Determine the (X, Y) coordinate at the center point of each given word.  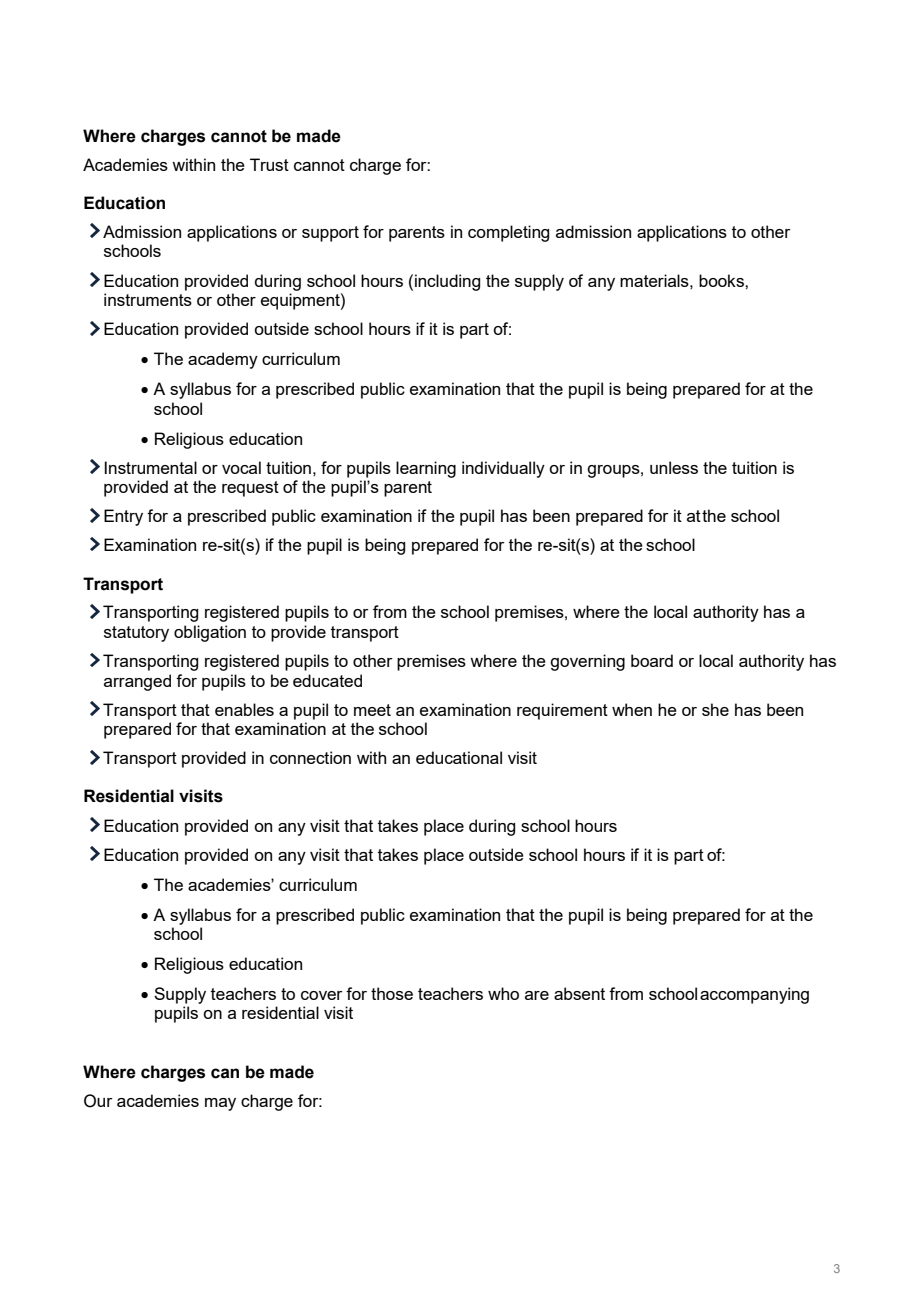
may (220, 1104)
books (722, 280)
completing (508, 233)
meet (372, 710)
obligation (210, 633)
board (652, 660)
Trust (269, 164)
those (392, 993)
